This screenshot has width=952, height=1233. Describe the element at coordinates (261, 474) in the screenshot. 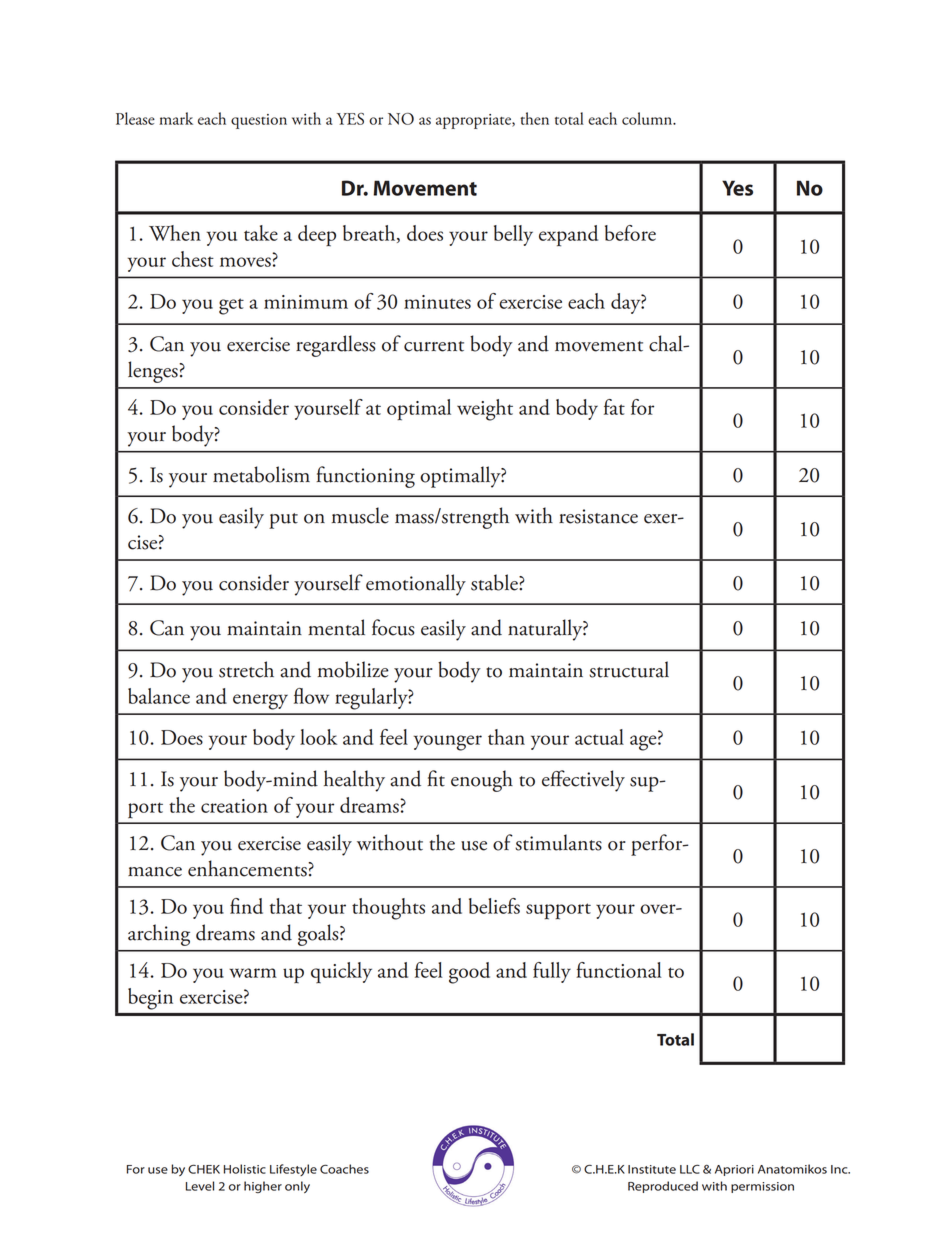

I see `metabolism` at that location.
